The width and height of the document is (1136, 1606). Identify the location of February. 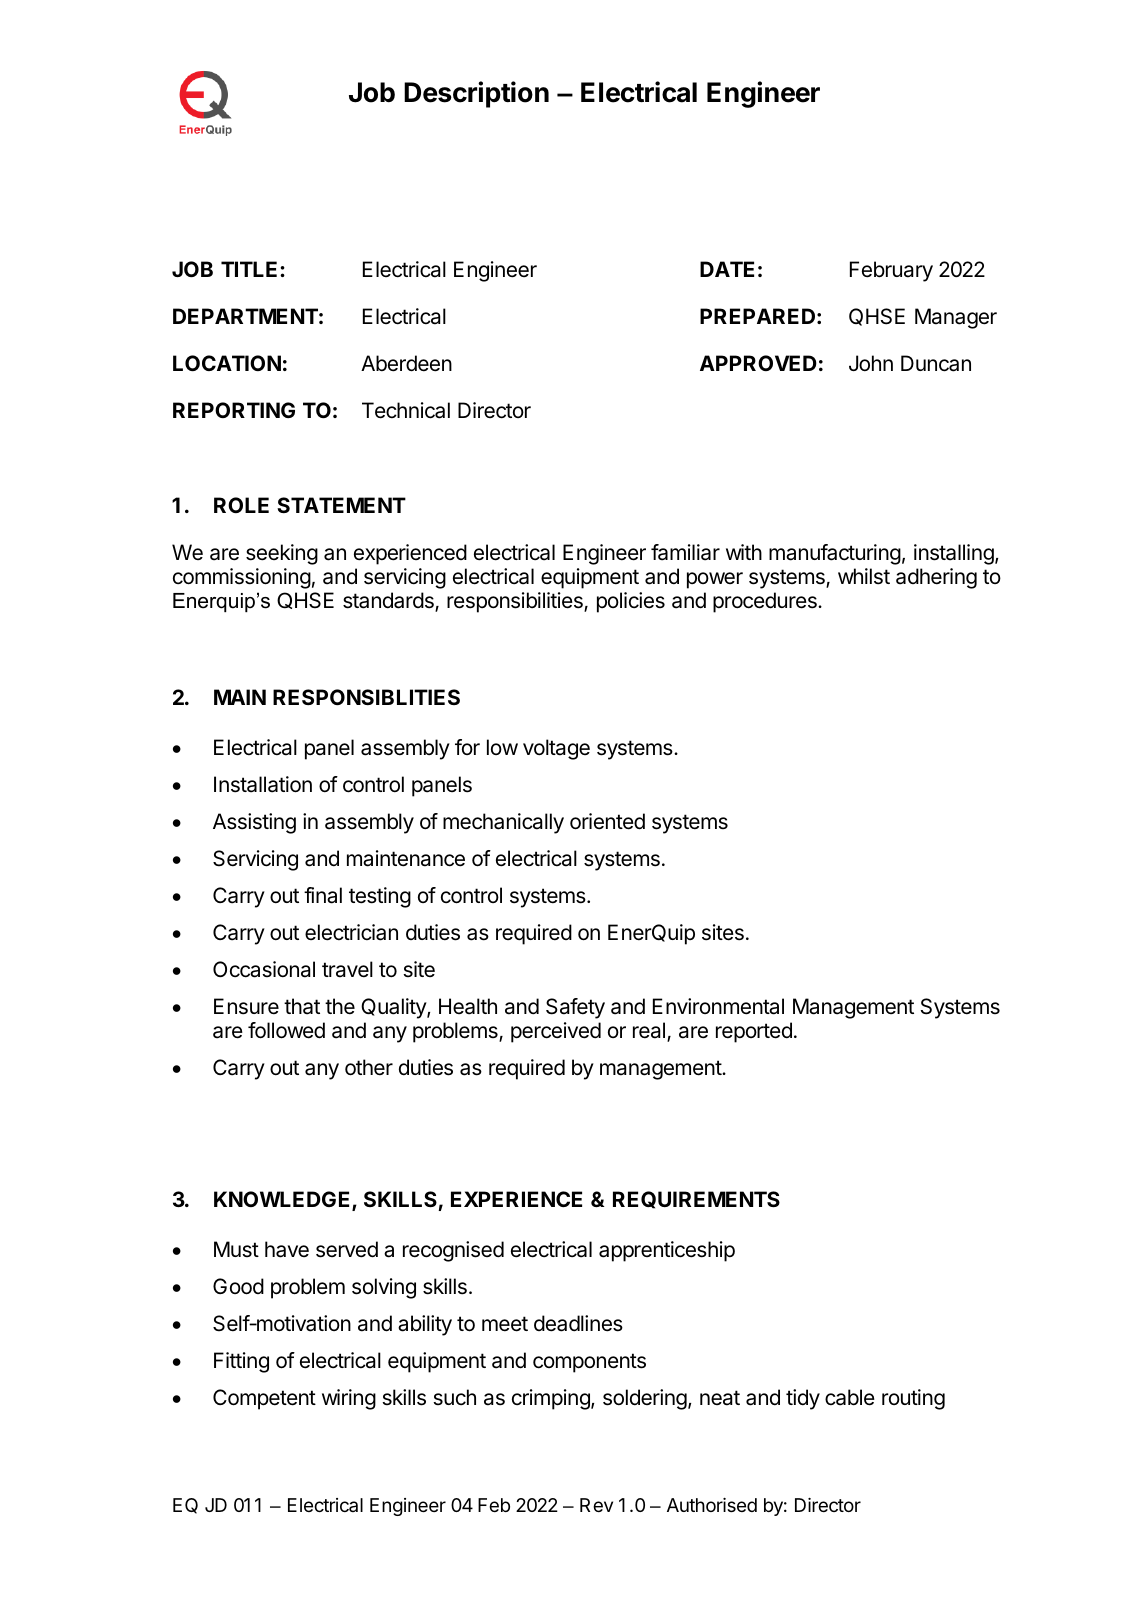
(891, 271).
